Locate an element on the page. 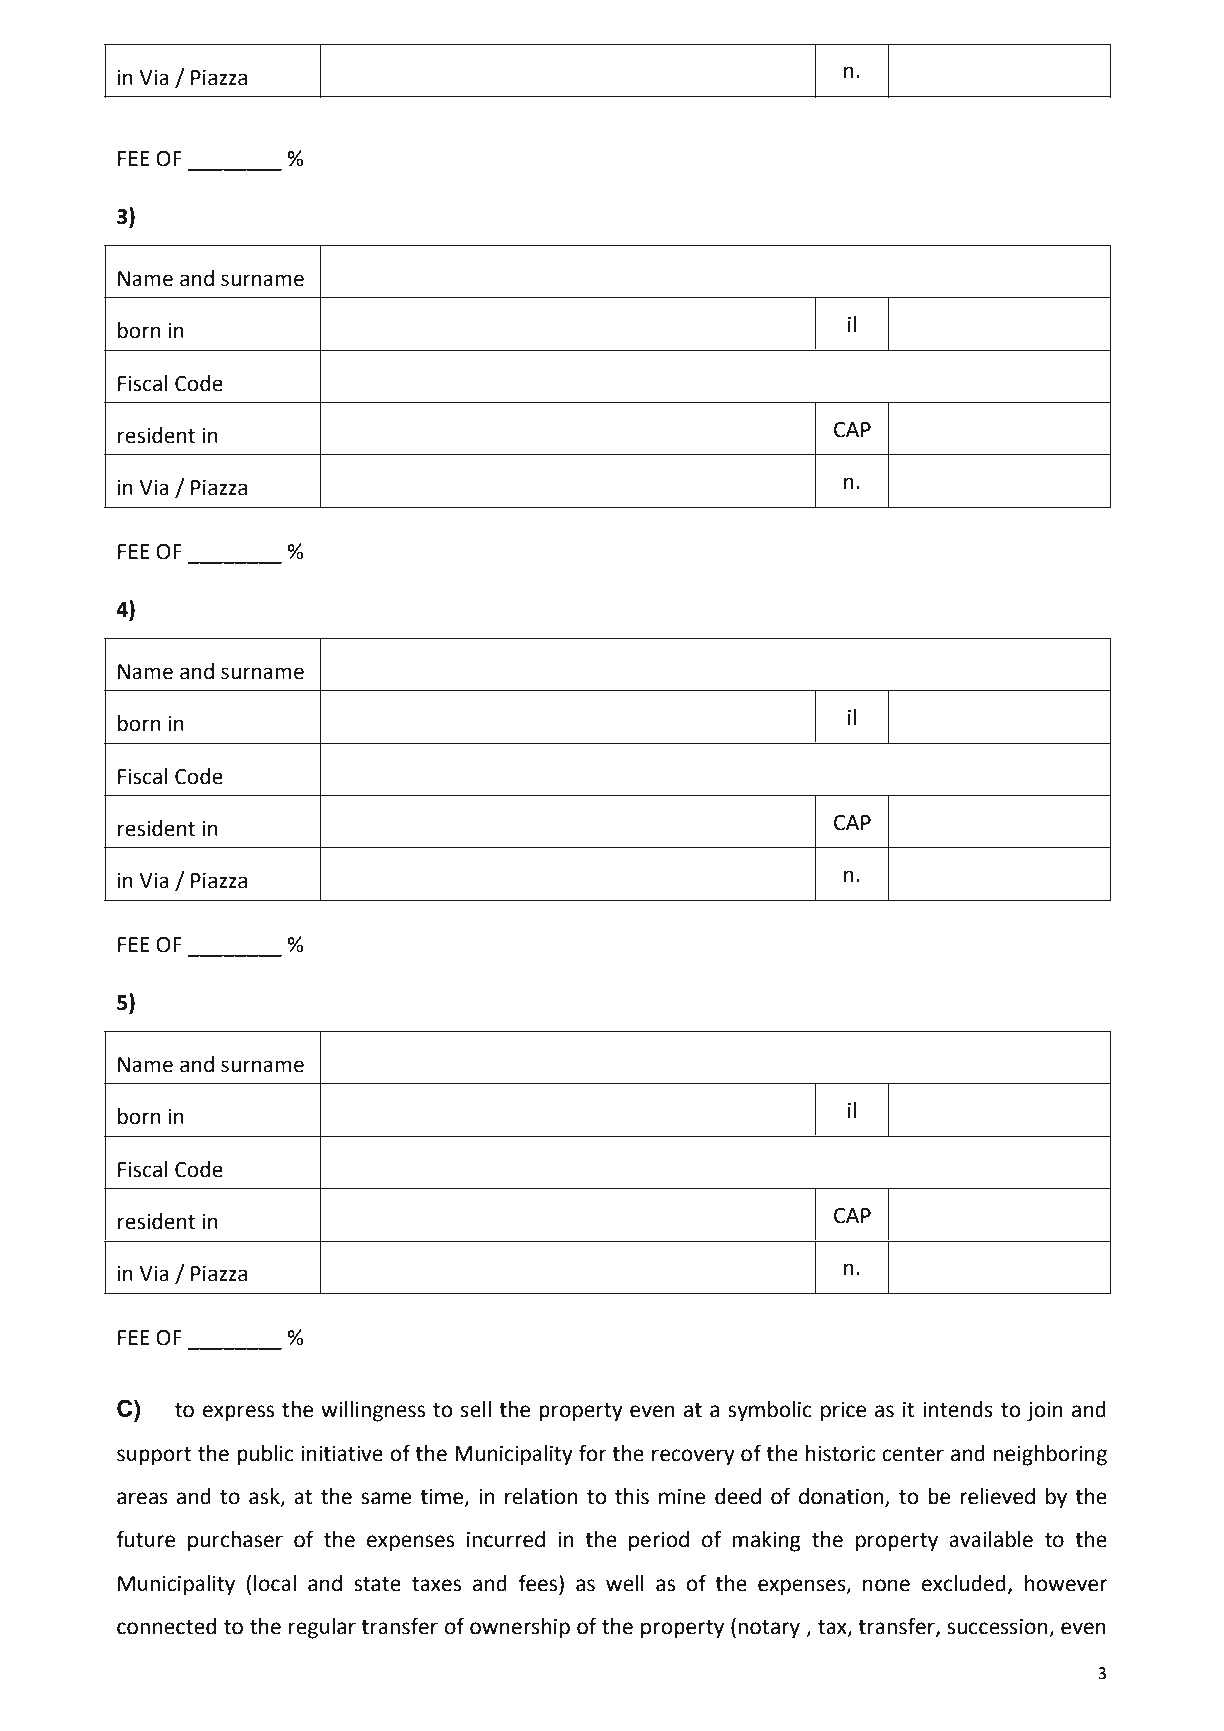 Image resolution: width=1224 pixels, height=1731 pixels. ask is located at coordinates (265, 1497).
